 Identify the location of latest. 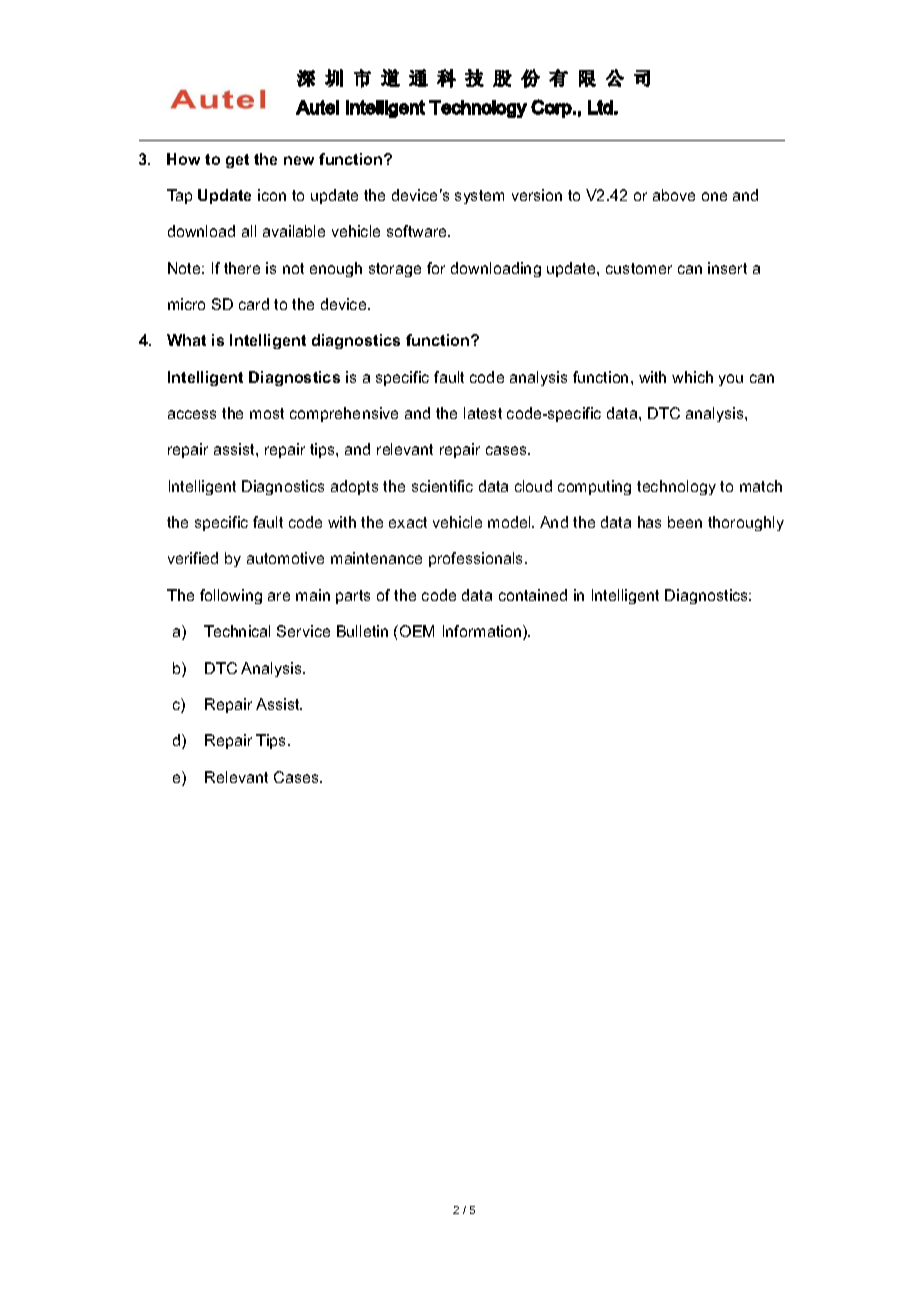
(483, 413).
